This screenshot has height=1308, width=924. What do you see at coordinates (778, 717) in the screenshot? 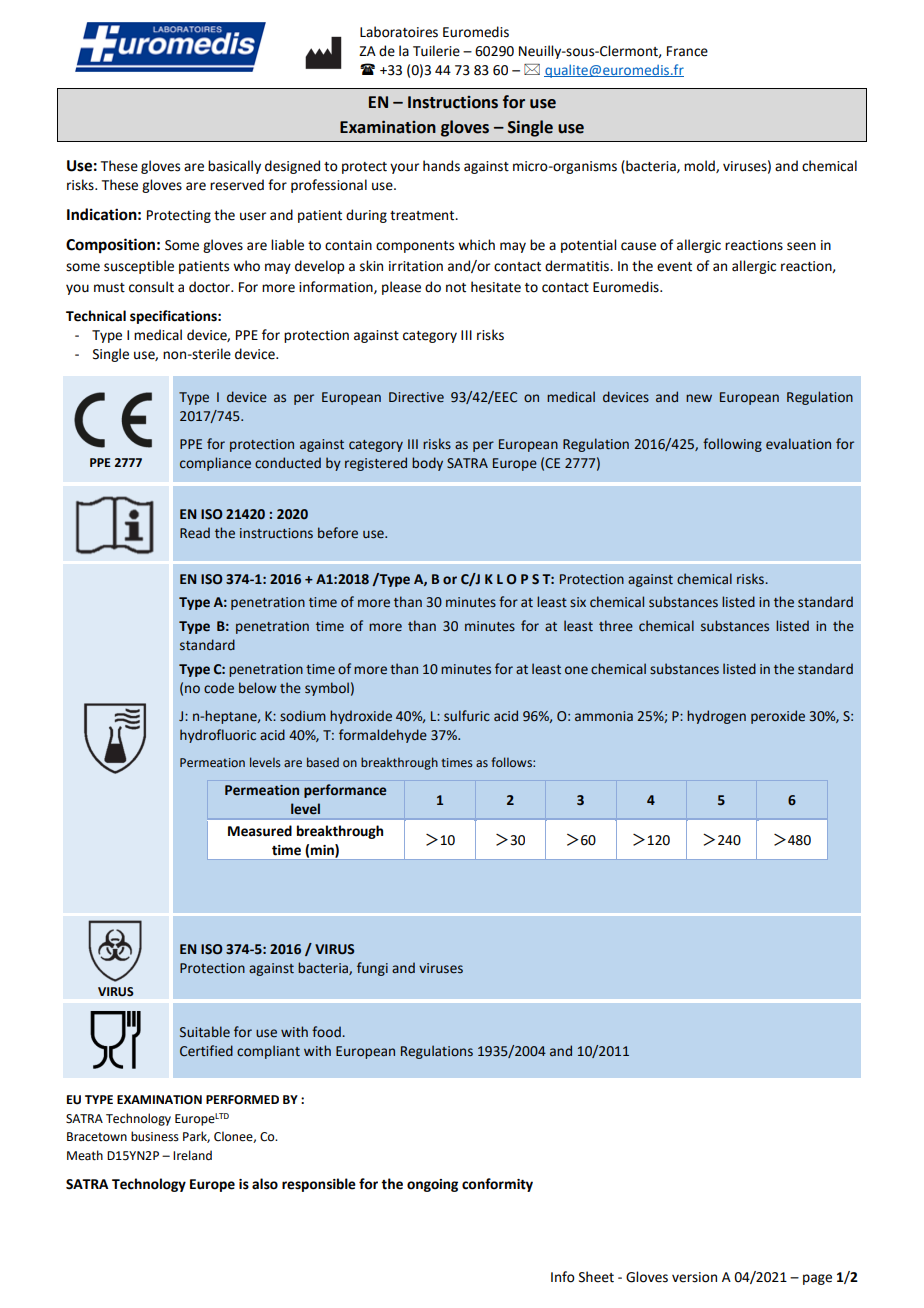
I see `peroxide` at bounding box center [778, 717].
